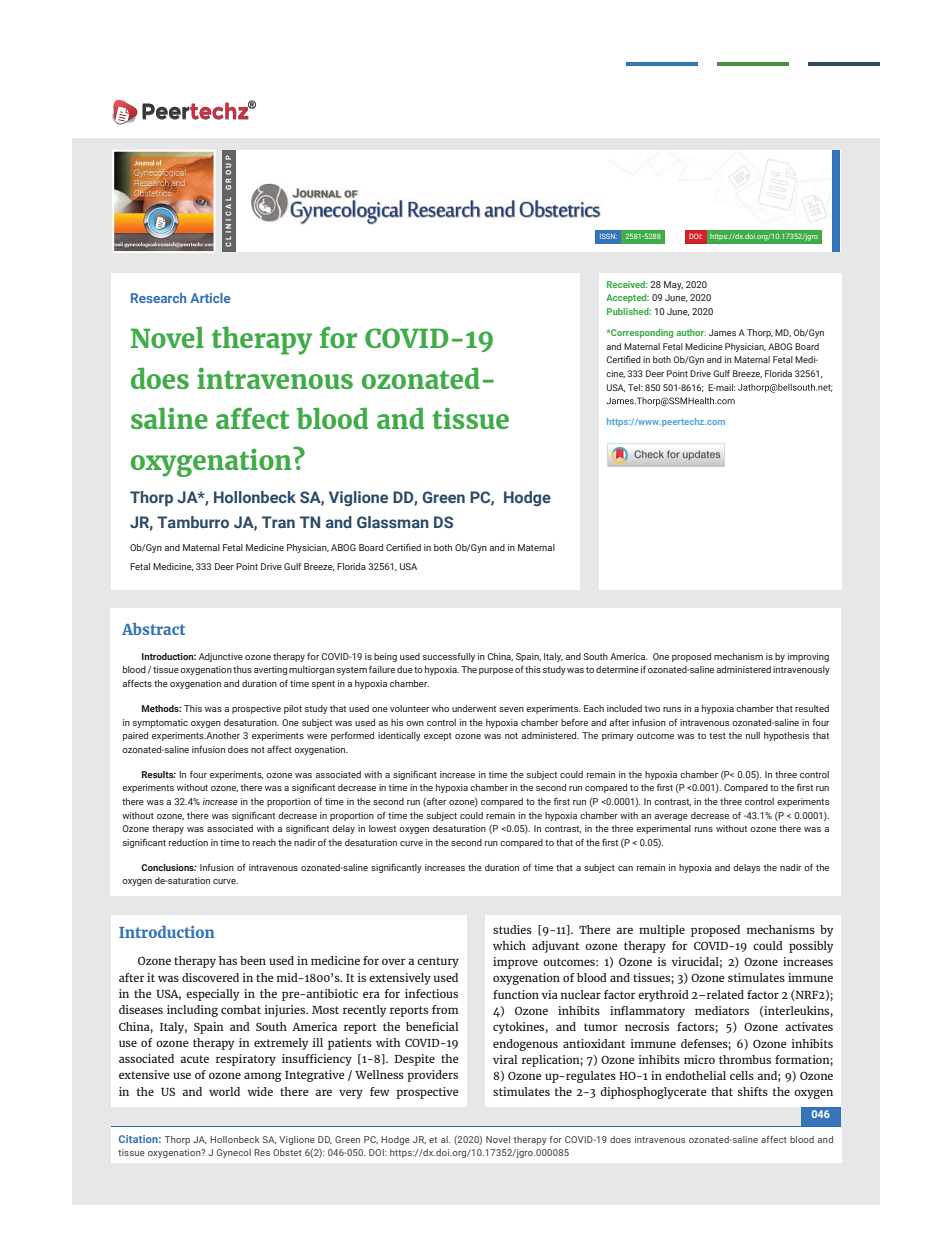 This screenshot has width=952, height=1233. I want to click on Article, so click(210, 298).
